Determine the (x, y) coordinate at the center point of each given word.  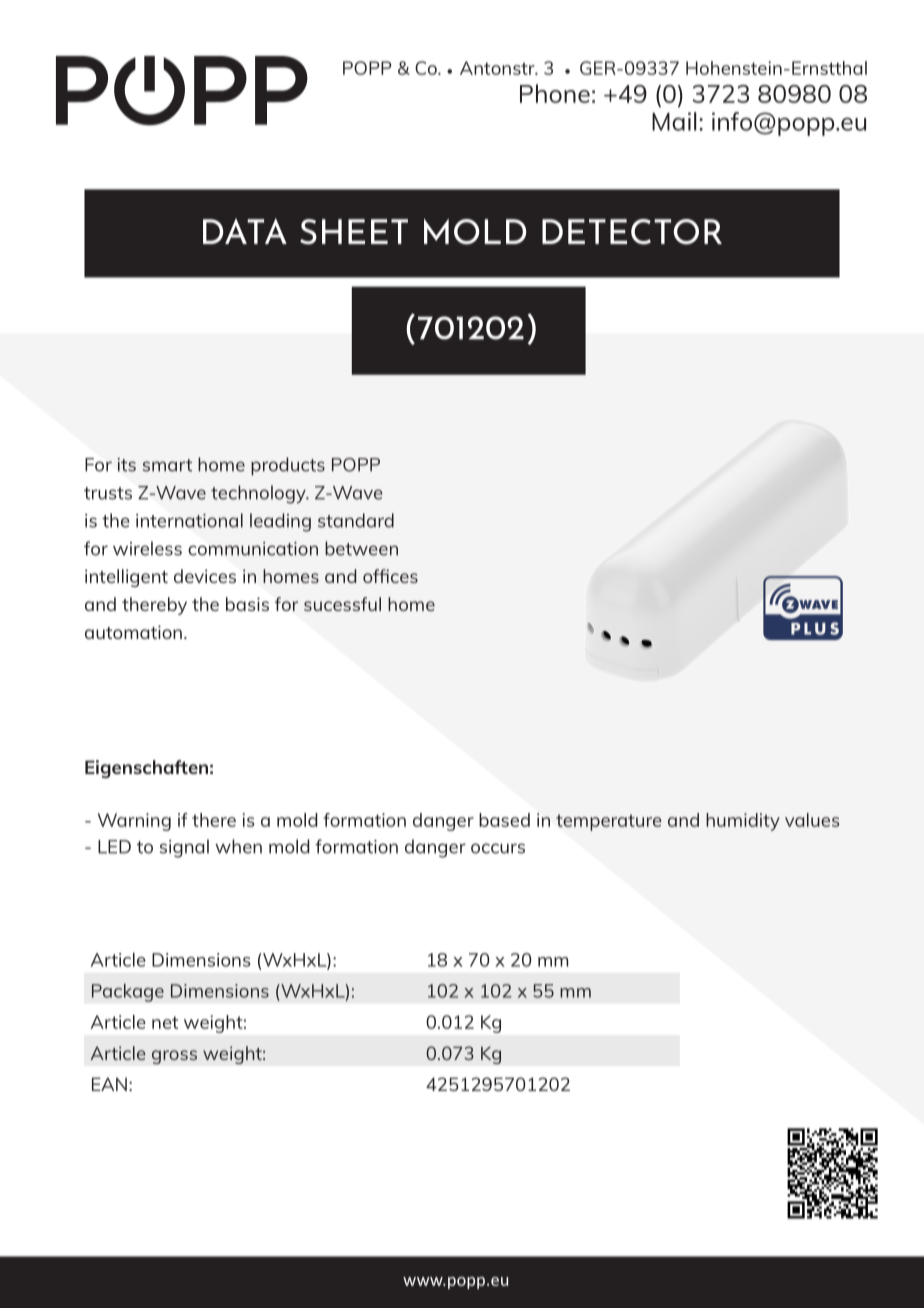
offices (390, 576)
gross (174, 1057)
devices (205, 576)
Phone (555, 93)
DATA (245, 231)
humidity (743, 822)
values (812, 820)
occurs (498, 848)
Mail (674, 121)
